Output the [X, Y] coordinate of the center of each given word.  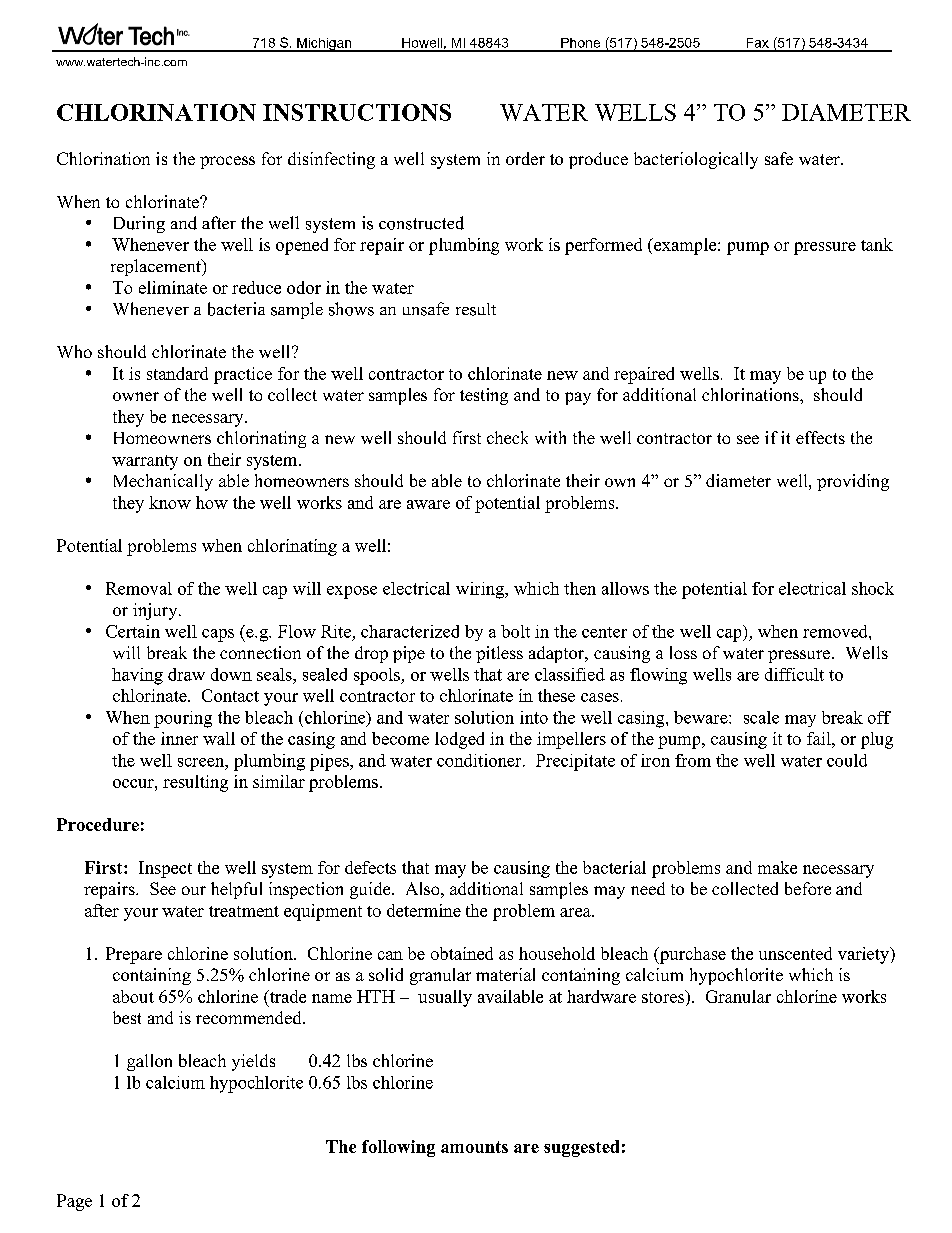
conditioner [480, 760]
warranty [145, 462]
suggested [581, 1148]
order [525, 158]
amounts [474, 1147]
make [777, 867]
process [227, 162]
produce [598, 160]
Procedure [98, 824]
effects [820, 437]
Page [74, 1202]
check [507, 437]
